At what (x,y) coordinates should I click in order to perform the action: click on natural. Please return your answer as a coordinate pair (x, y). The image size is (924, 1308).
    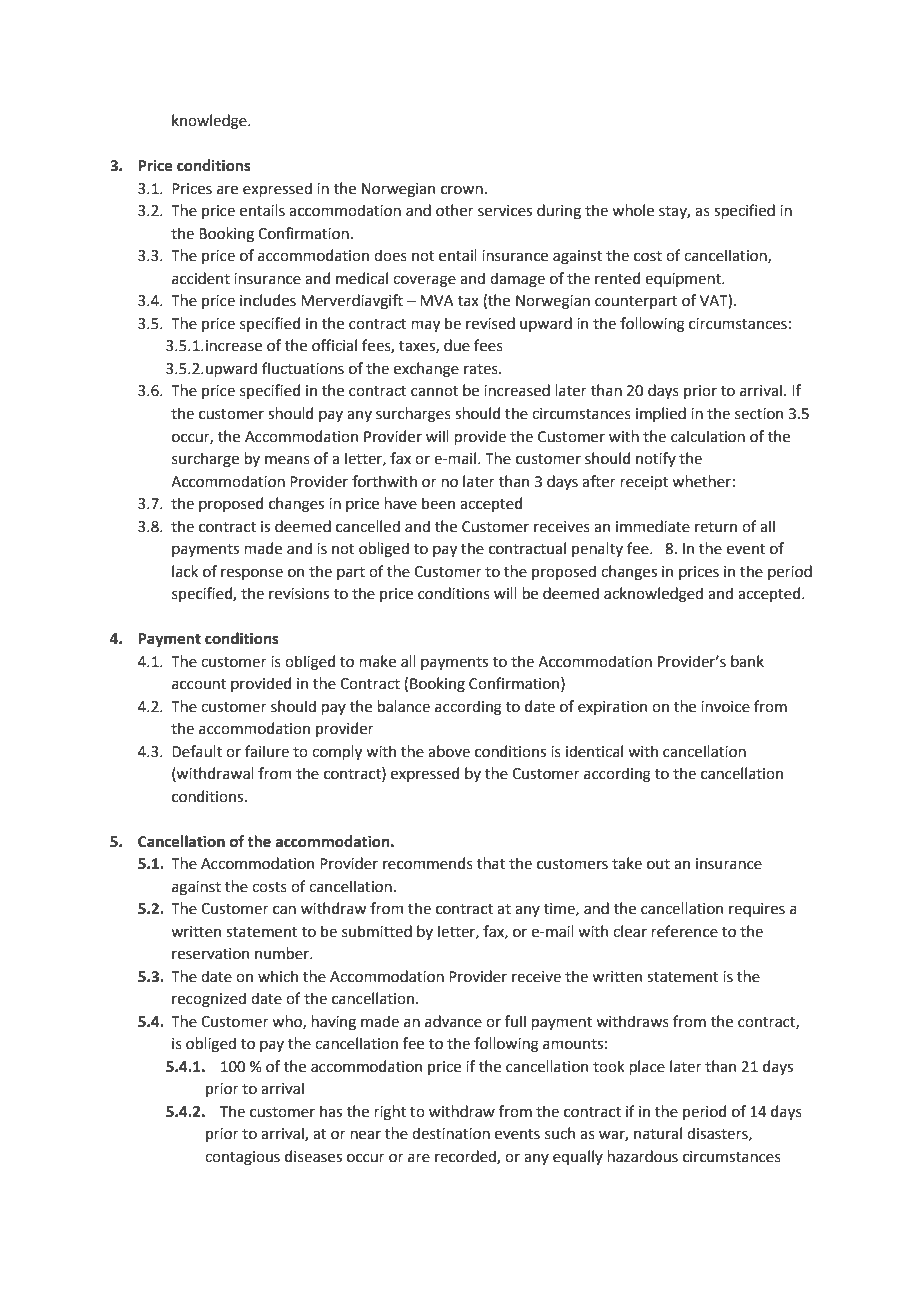
    Looking at the image, I should click on (658, 1133).
